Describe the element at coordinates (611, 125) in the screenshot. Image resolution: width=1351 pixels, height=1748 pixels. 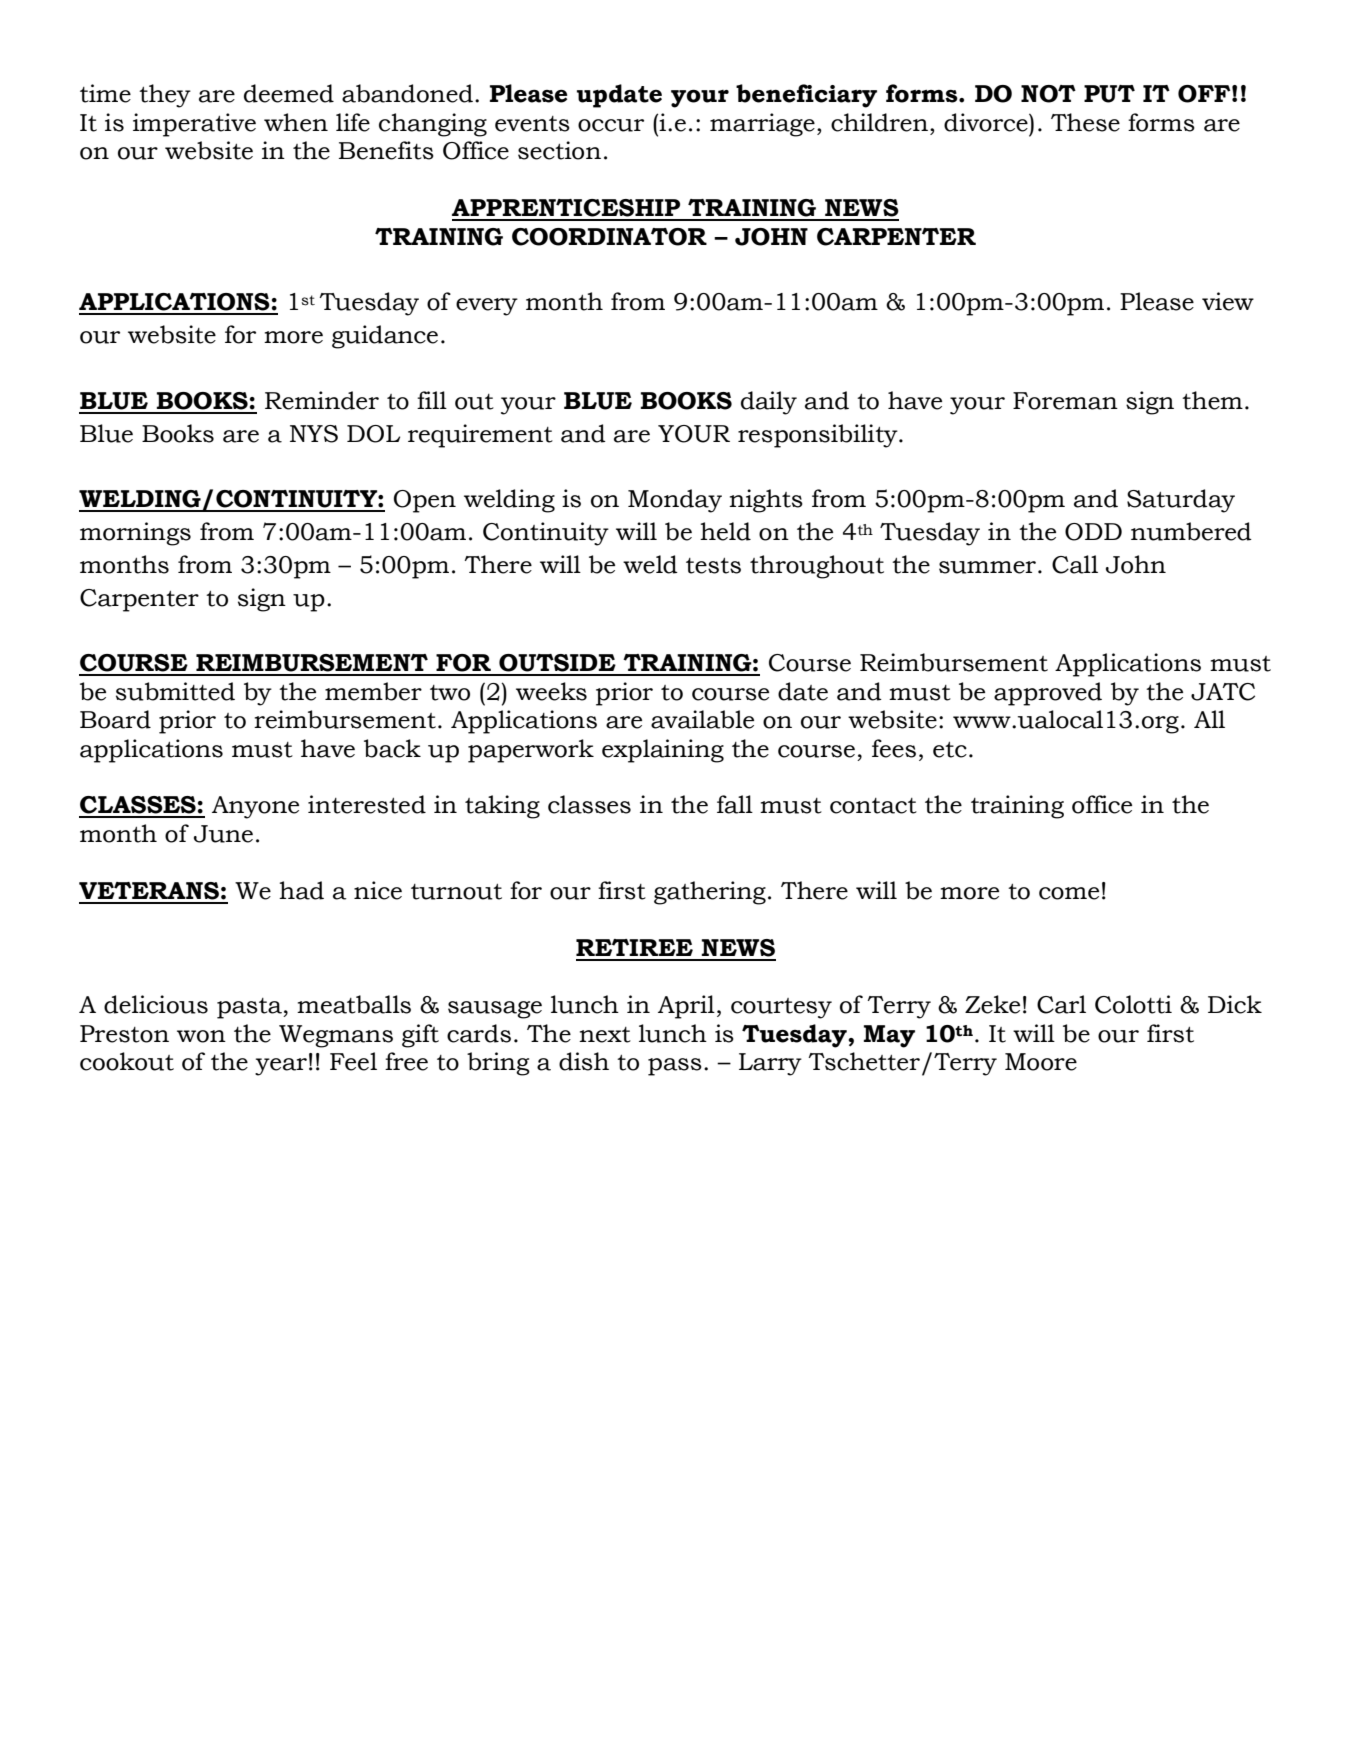
I see `occur` at that location.
